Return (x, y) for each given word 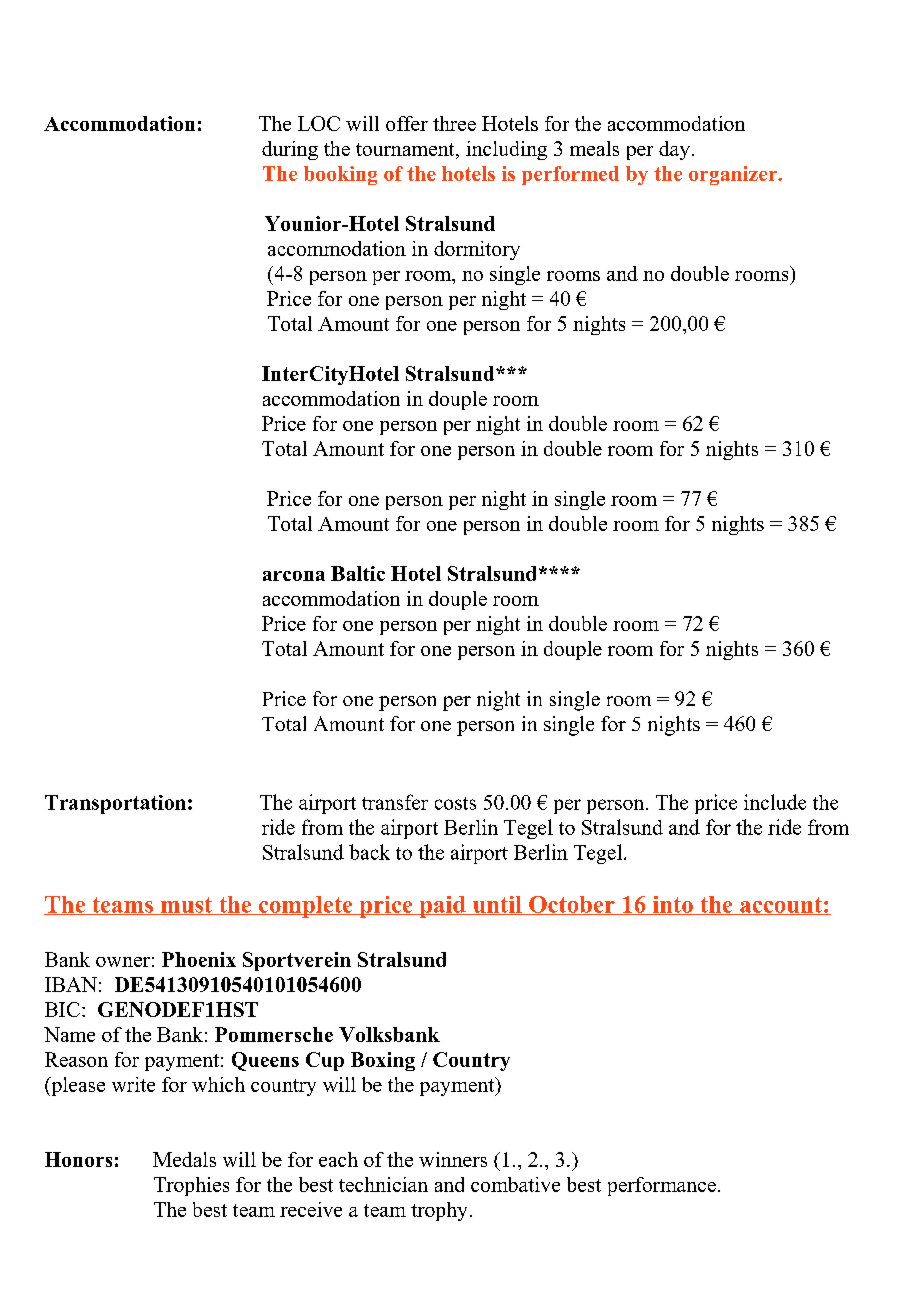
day (674, 150)
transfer (395, 802)
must (186, 906)
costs (455, 803)
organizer (734, 175)
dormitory (477, 250)
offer (407, 123)
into (672, 905)
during (290, 150)
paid (442, 907)
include (775, 802)
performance (662, 1186)
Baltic (358, 573)
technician (383, 1184)
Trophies (191, 1186)
